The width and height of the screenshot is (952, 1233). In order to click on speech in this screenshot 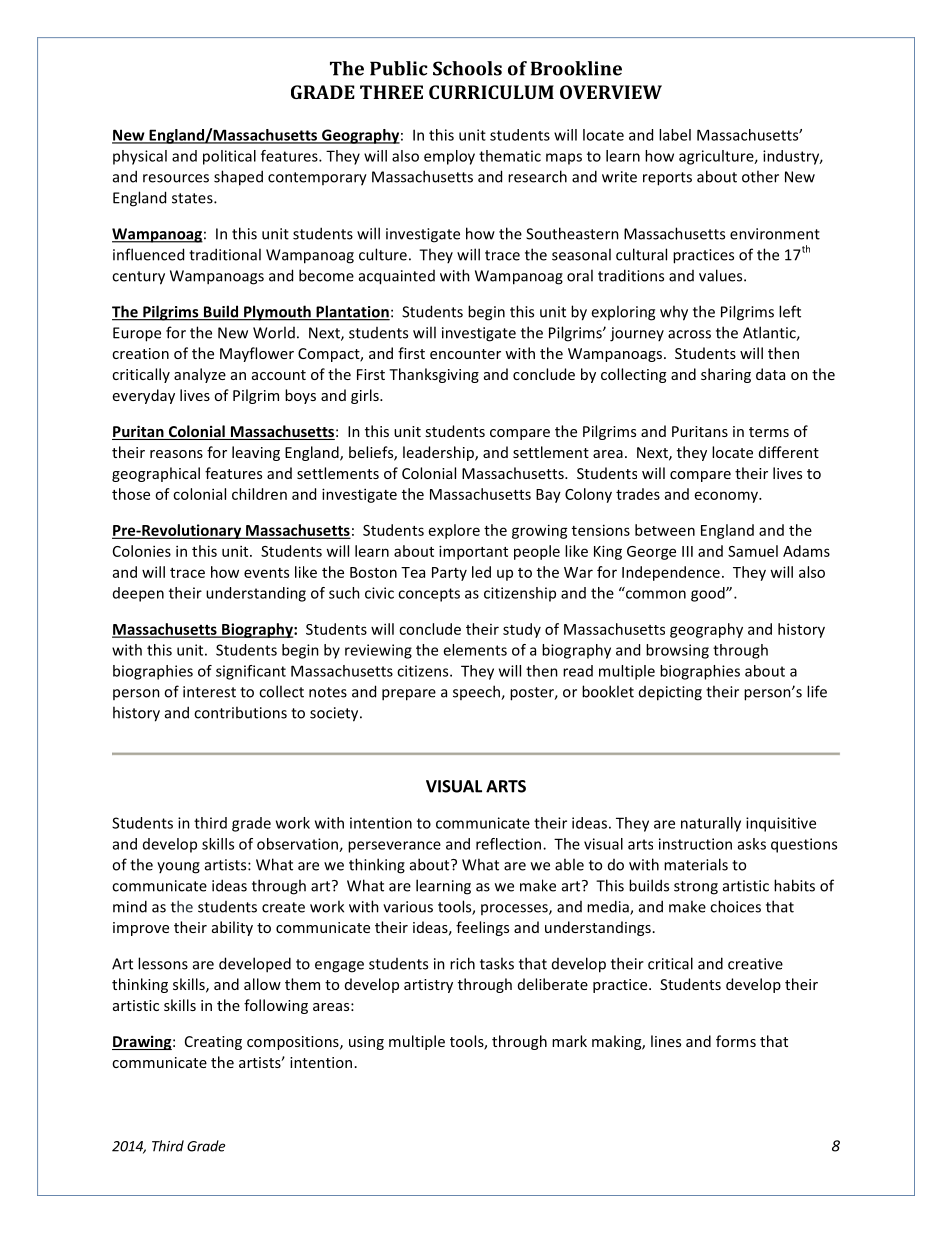, I will do `click(477, 692)`.
